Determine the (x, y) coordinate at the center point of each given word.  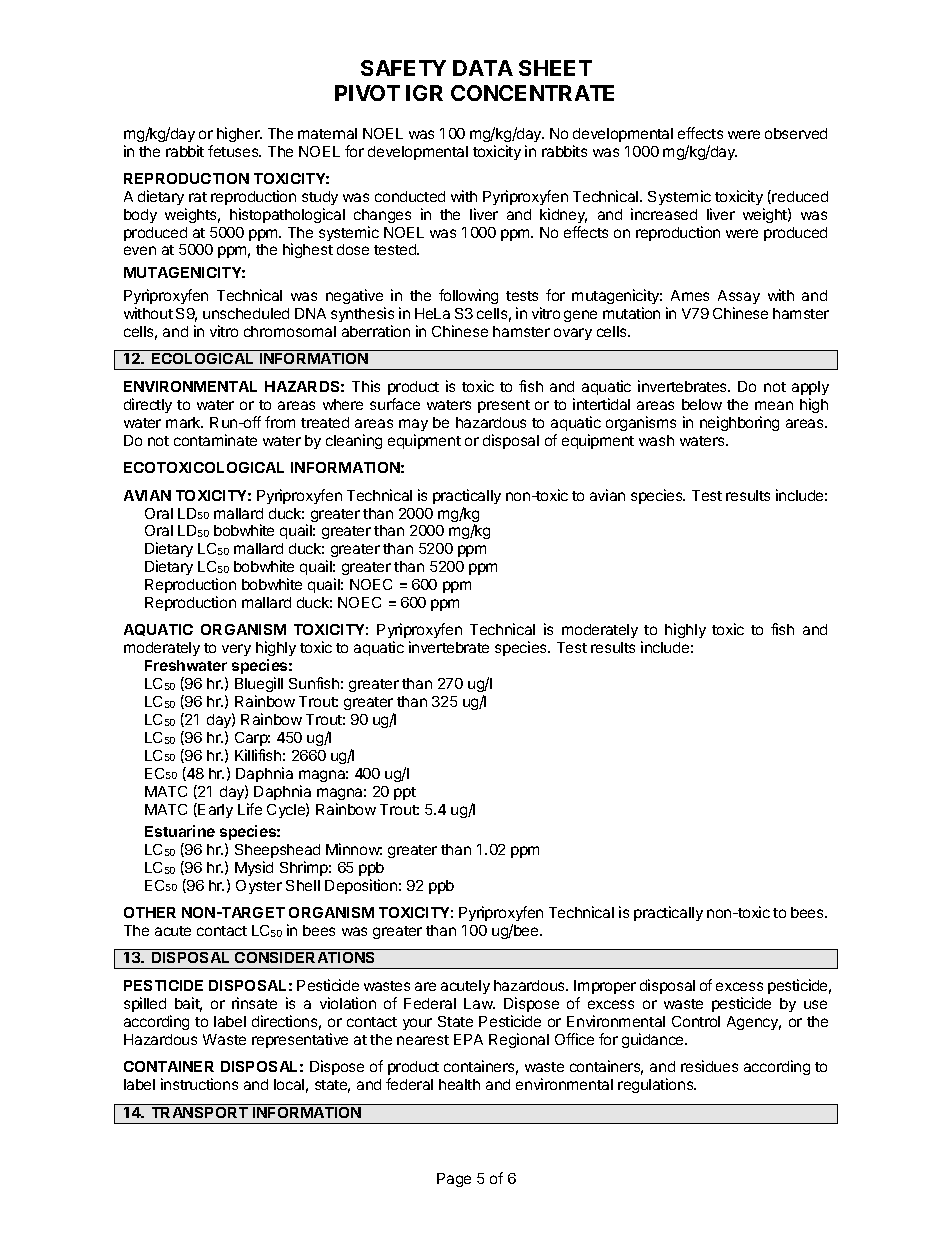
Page (454, 1180)
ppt (405, 793)
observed (796, 133)
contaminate (215, 440)
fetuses (234, 151)
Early (215, 811)
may (413, 427)
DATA (483, 68)
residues (709, 1066)
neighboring (739, 423)
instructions (199, 1084)
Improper (605, 989)
